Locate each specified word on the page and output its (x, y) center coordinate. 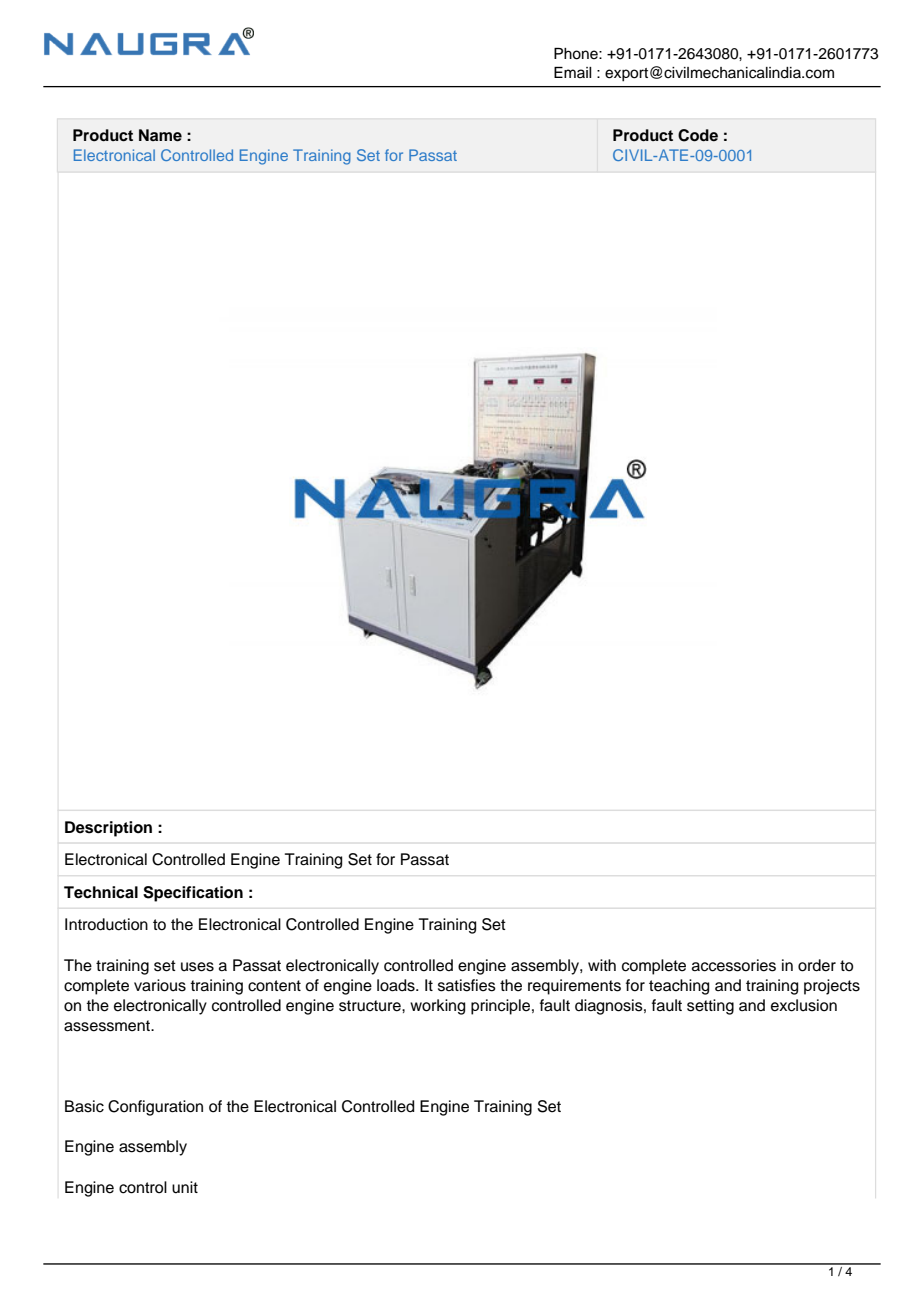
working (437, 1007)
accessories (734, 965)
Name (160, 135)
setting (710, 1007)
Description (108, 829)
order (817, 965)
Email (573, 72)
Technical (101, 892)
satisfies (467, 985)
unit (185, 1187)
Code (698, 135)
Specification (193, 894)
